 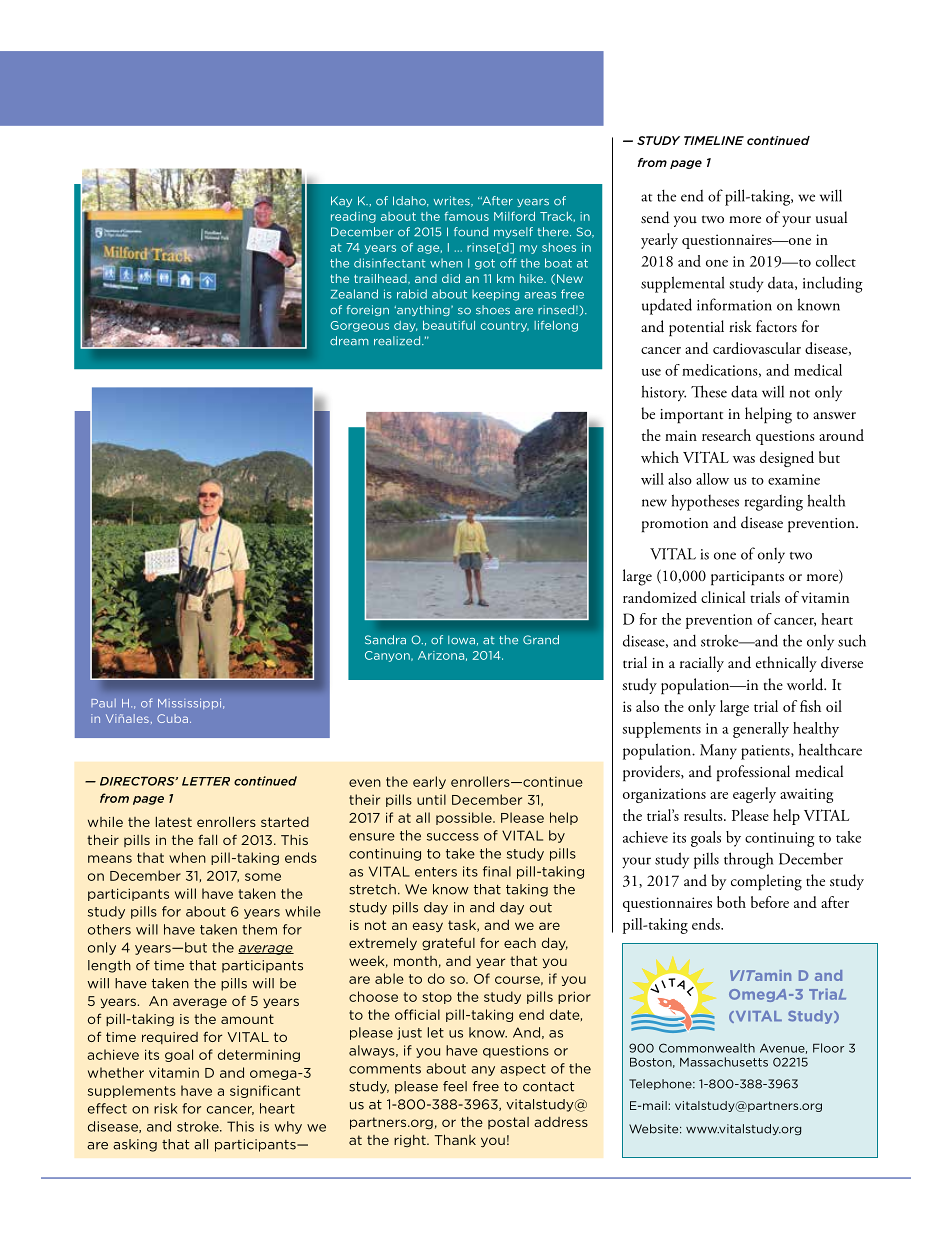 What do you see at coordinates (135, 1145) in the image?
I see `asking` at bounding box center [135, 1145].
